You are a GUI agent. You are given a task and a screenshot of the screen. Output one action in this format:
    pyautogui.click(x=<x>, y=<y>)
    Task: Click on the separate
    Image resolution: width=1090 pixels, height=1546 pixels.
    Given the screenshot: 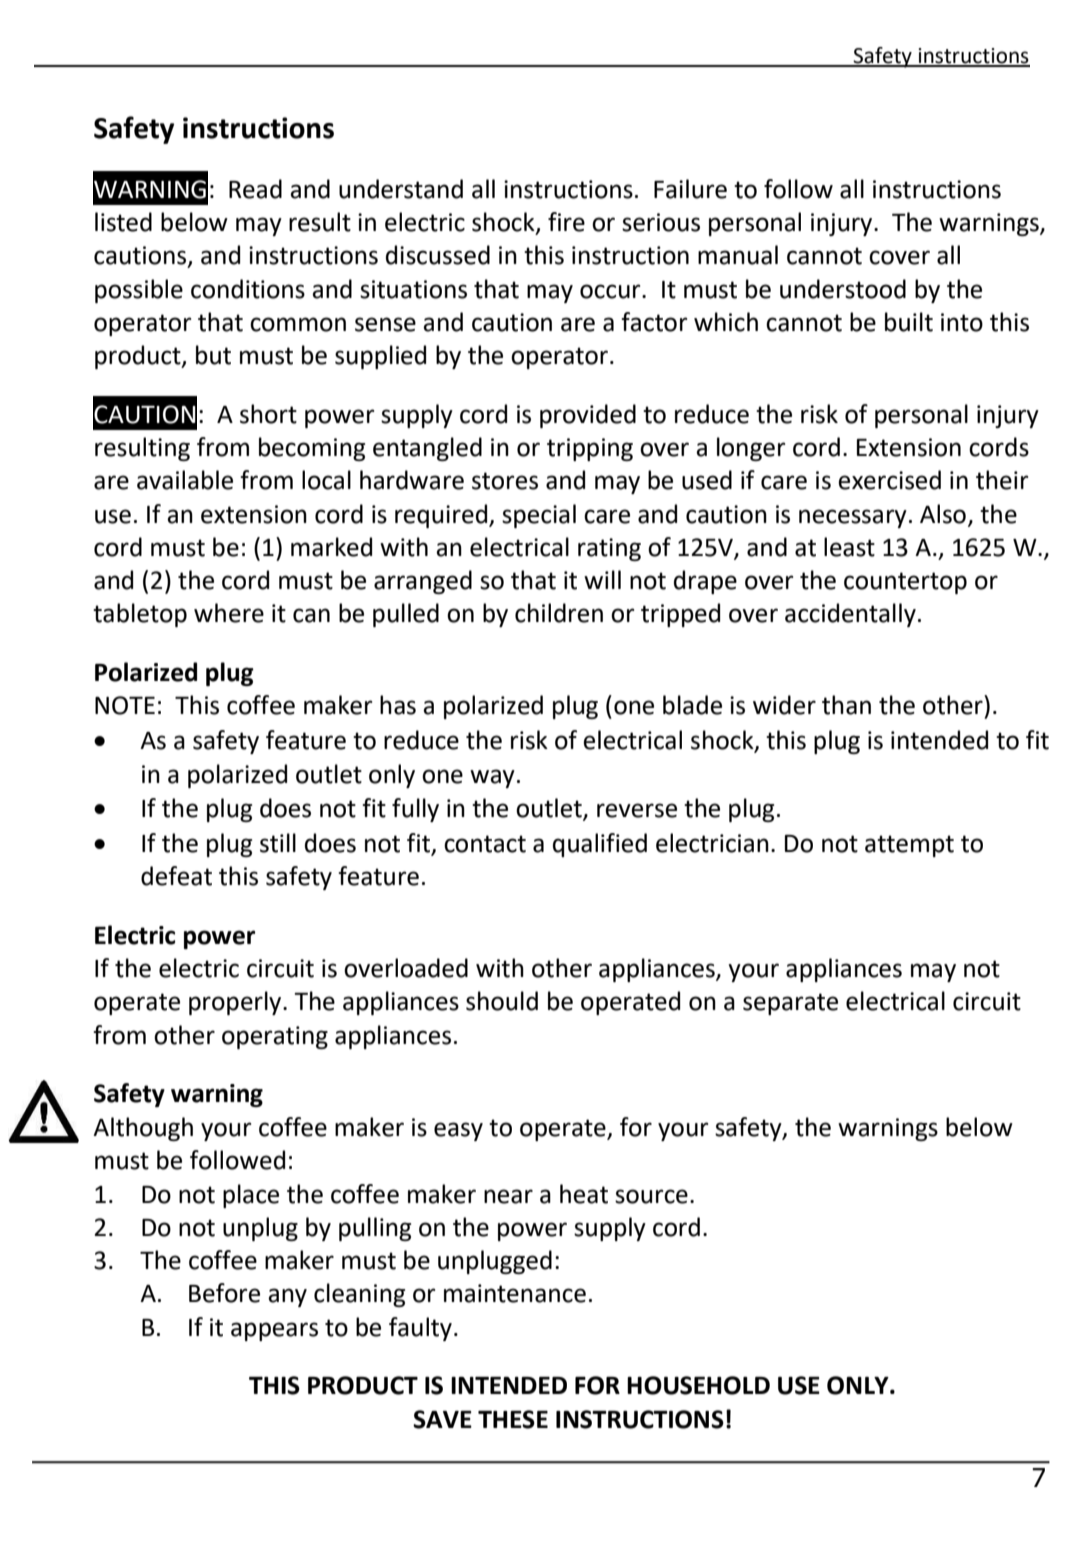 What is the action you would take?
    pyautogui.click(x=790, y=1004)
